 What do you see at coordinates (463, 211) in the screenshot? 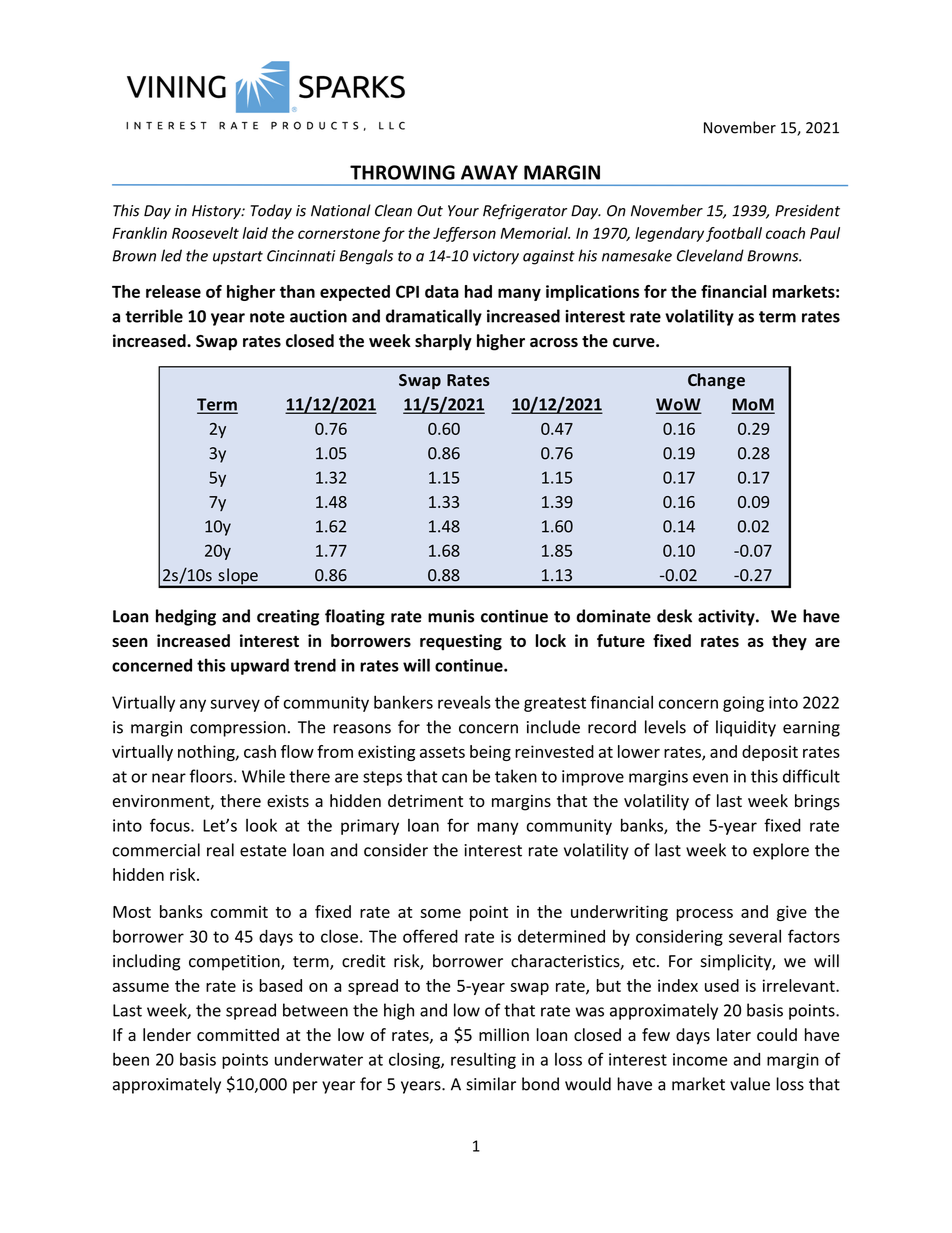
I see `Your` at bounding box center [463, 211].
